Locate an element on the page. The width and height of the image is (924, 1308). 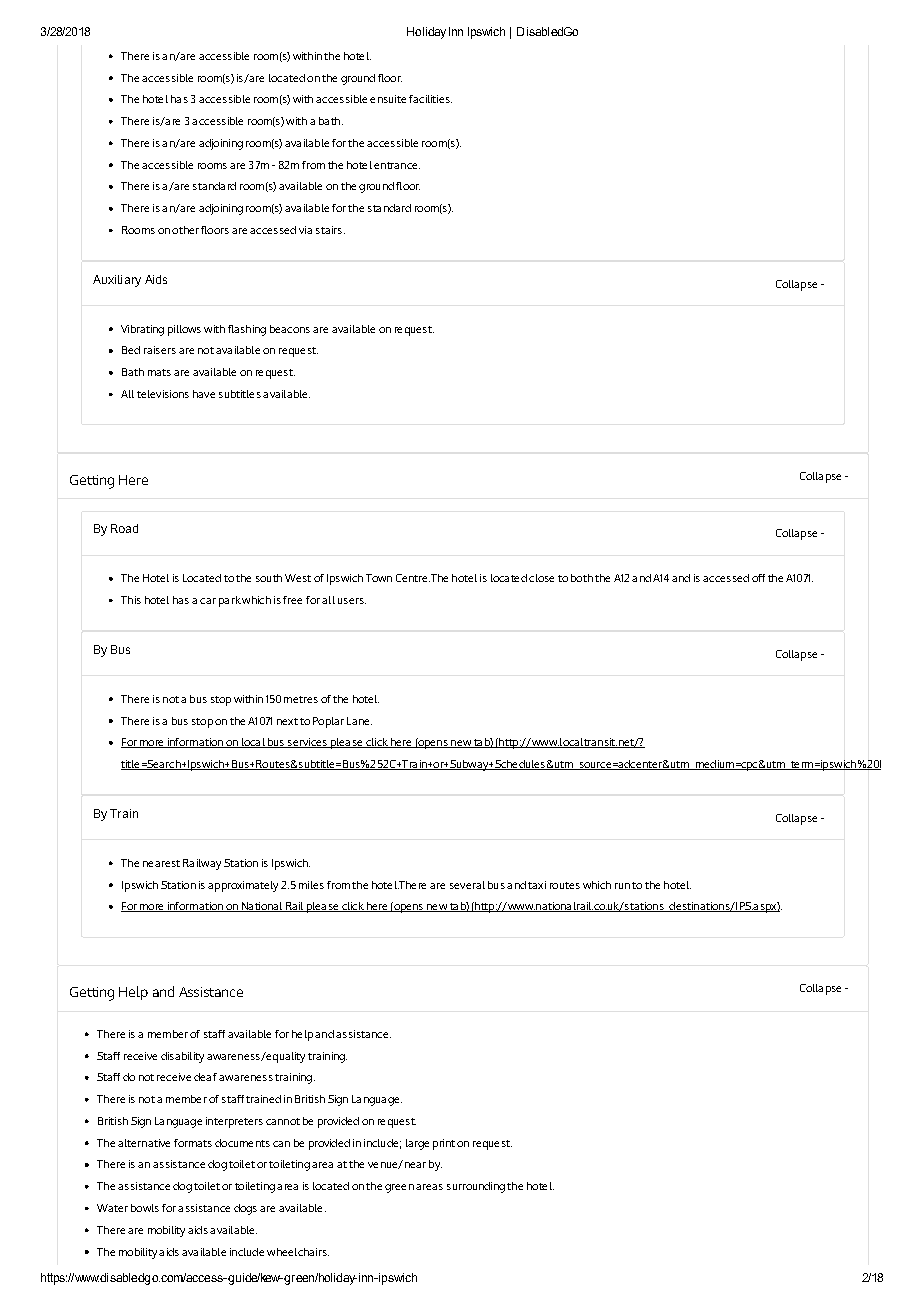
Town is located at coordinates (379, 578).
